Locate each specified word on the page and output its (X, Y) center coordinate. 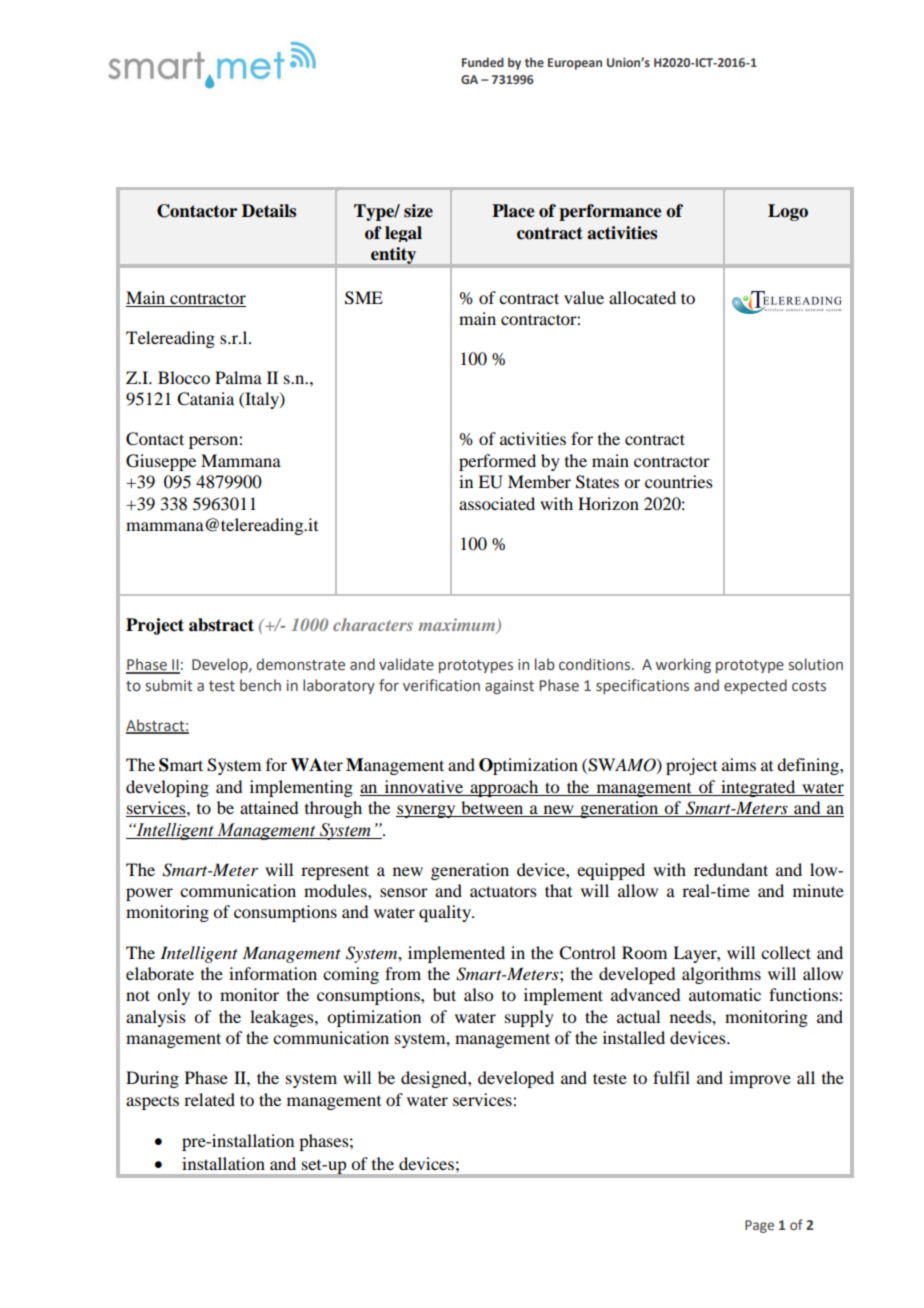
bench (260, 685)
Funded (483, 62)
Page (759, 1226)
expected (755, 686)
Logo (788, 212)
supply (529, 1018)
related (209, 1099)
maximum (458, 626)
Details (269, 211)
